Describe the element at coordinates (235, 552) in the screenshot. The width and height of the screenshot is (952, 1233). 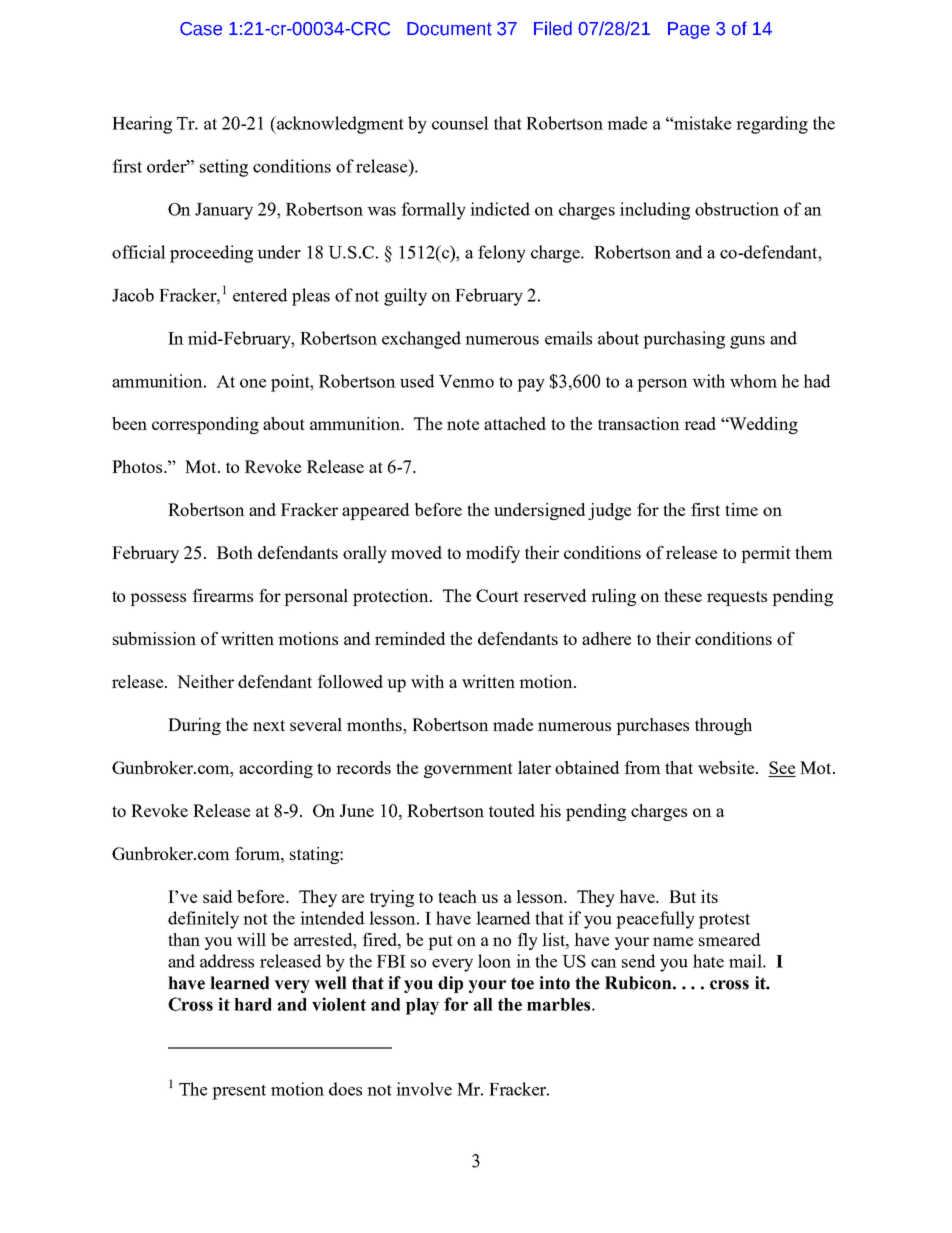
I see `Both` at that location.
